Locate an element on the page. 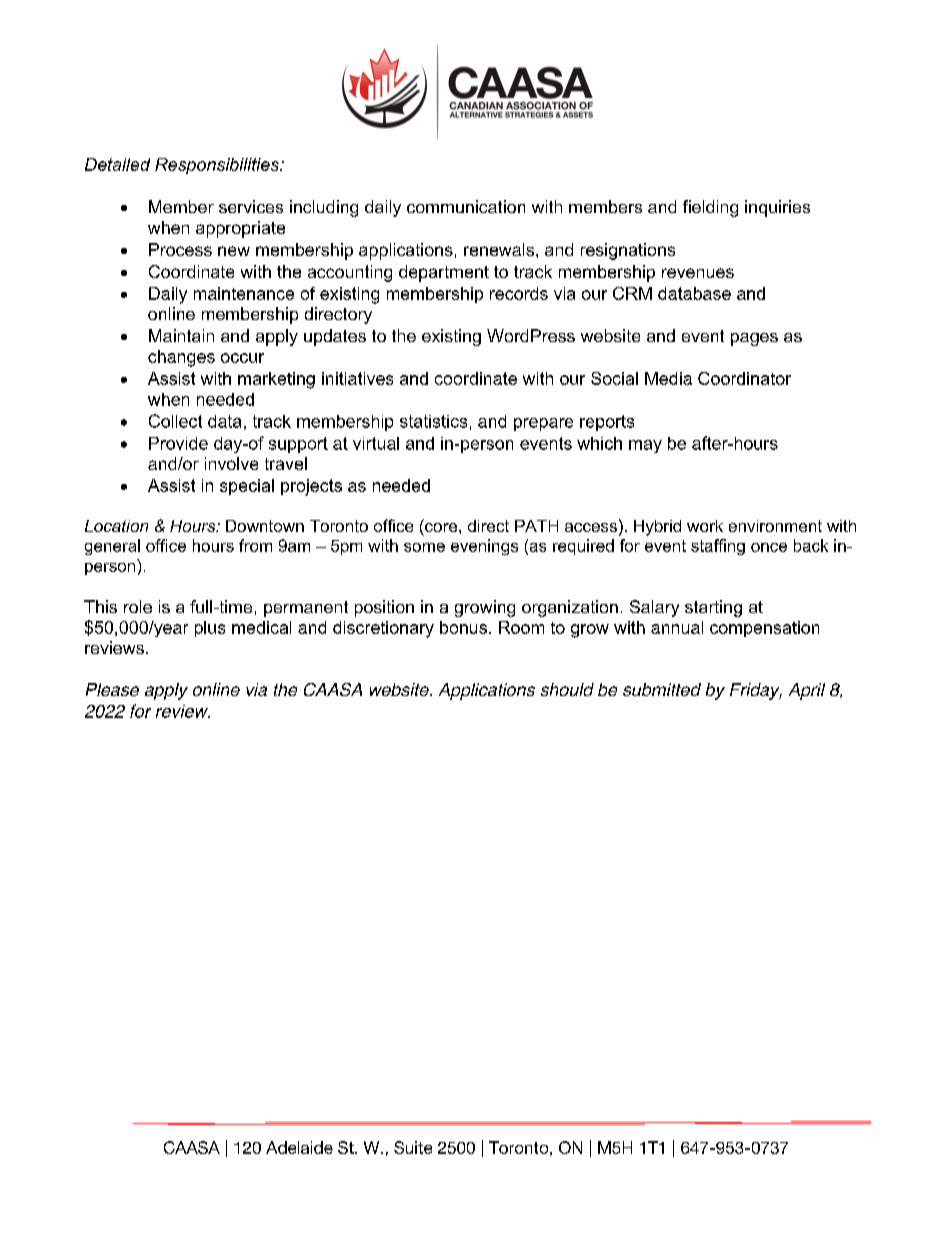 The width and height of the image is (952, 1233). bonus is located at coordinates (465, 627).
